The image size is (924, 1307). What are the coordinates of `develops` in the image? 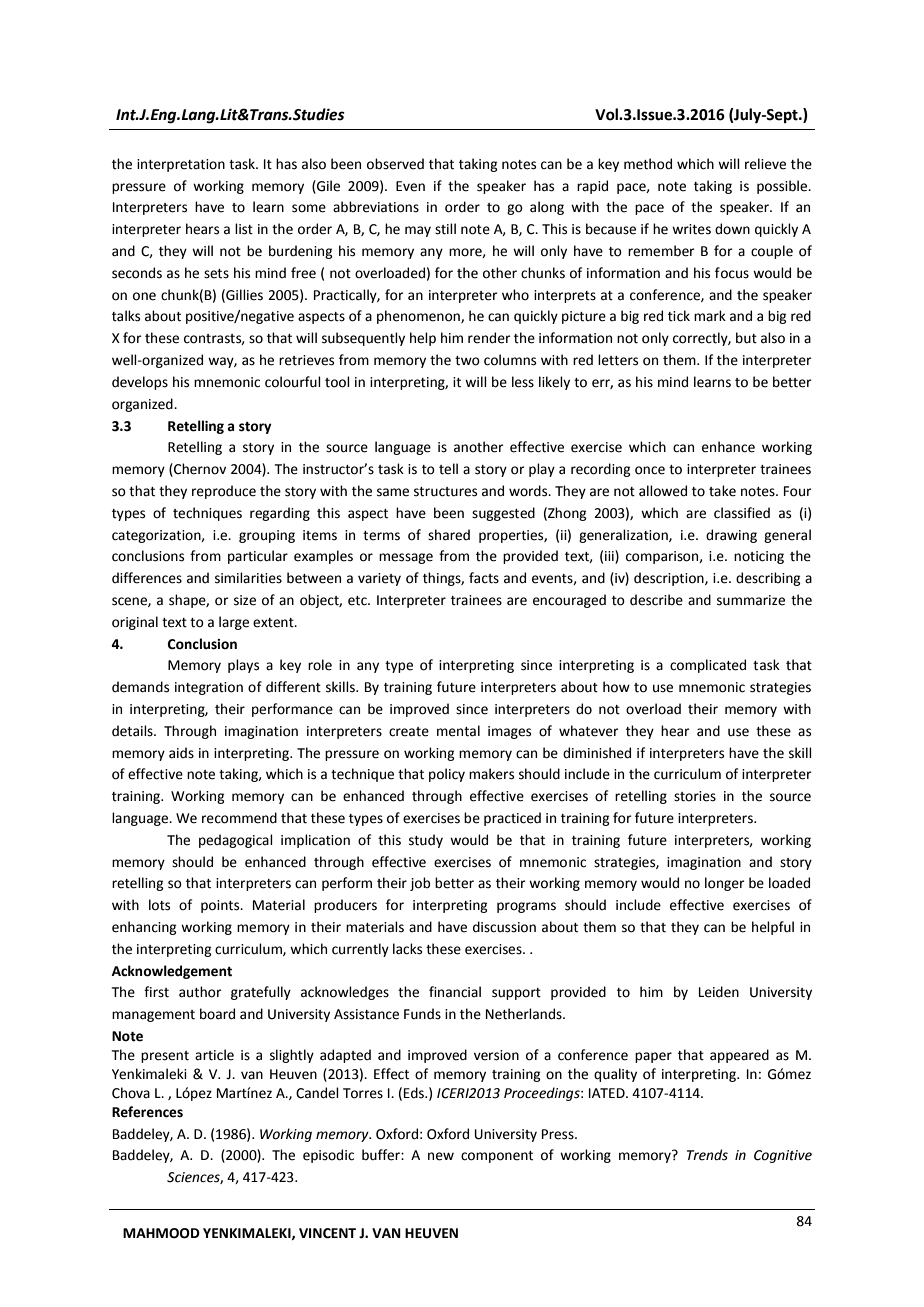 It's located at (140, 383).
